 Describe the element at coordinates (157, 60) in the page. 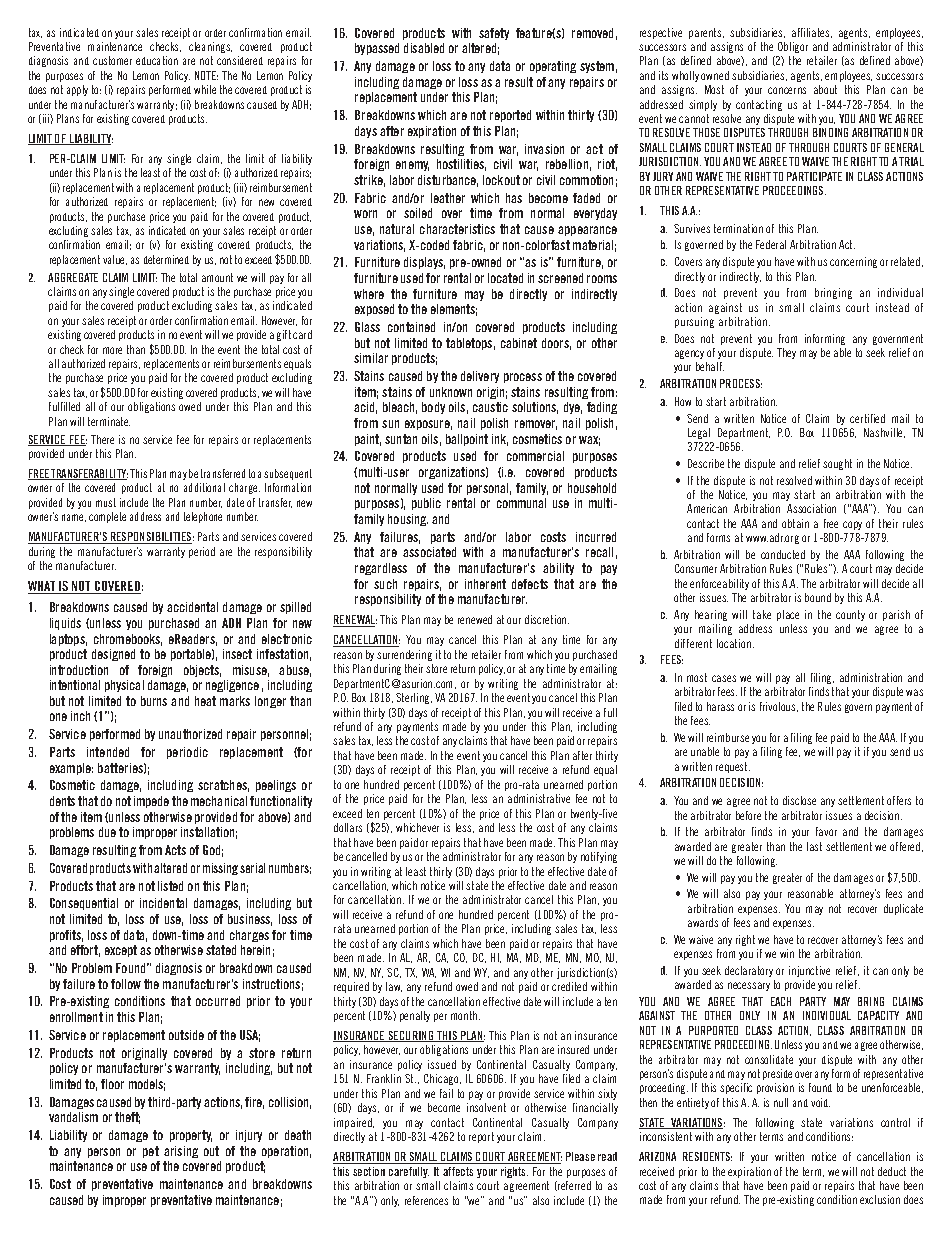

I see `education` at that location.
